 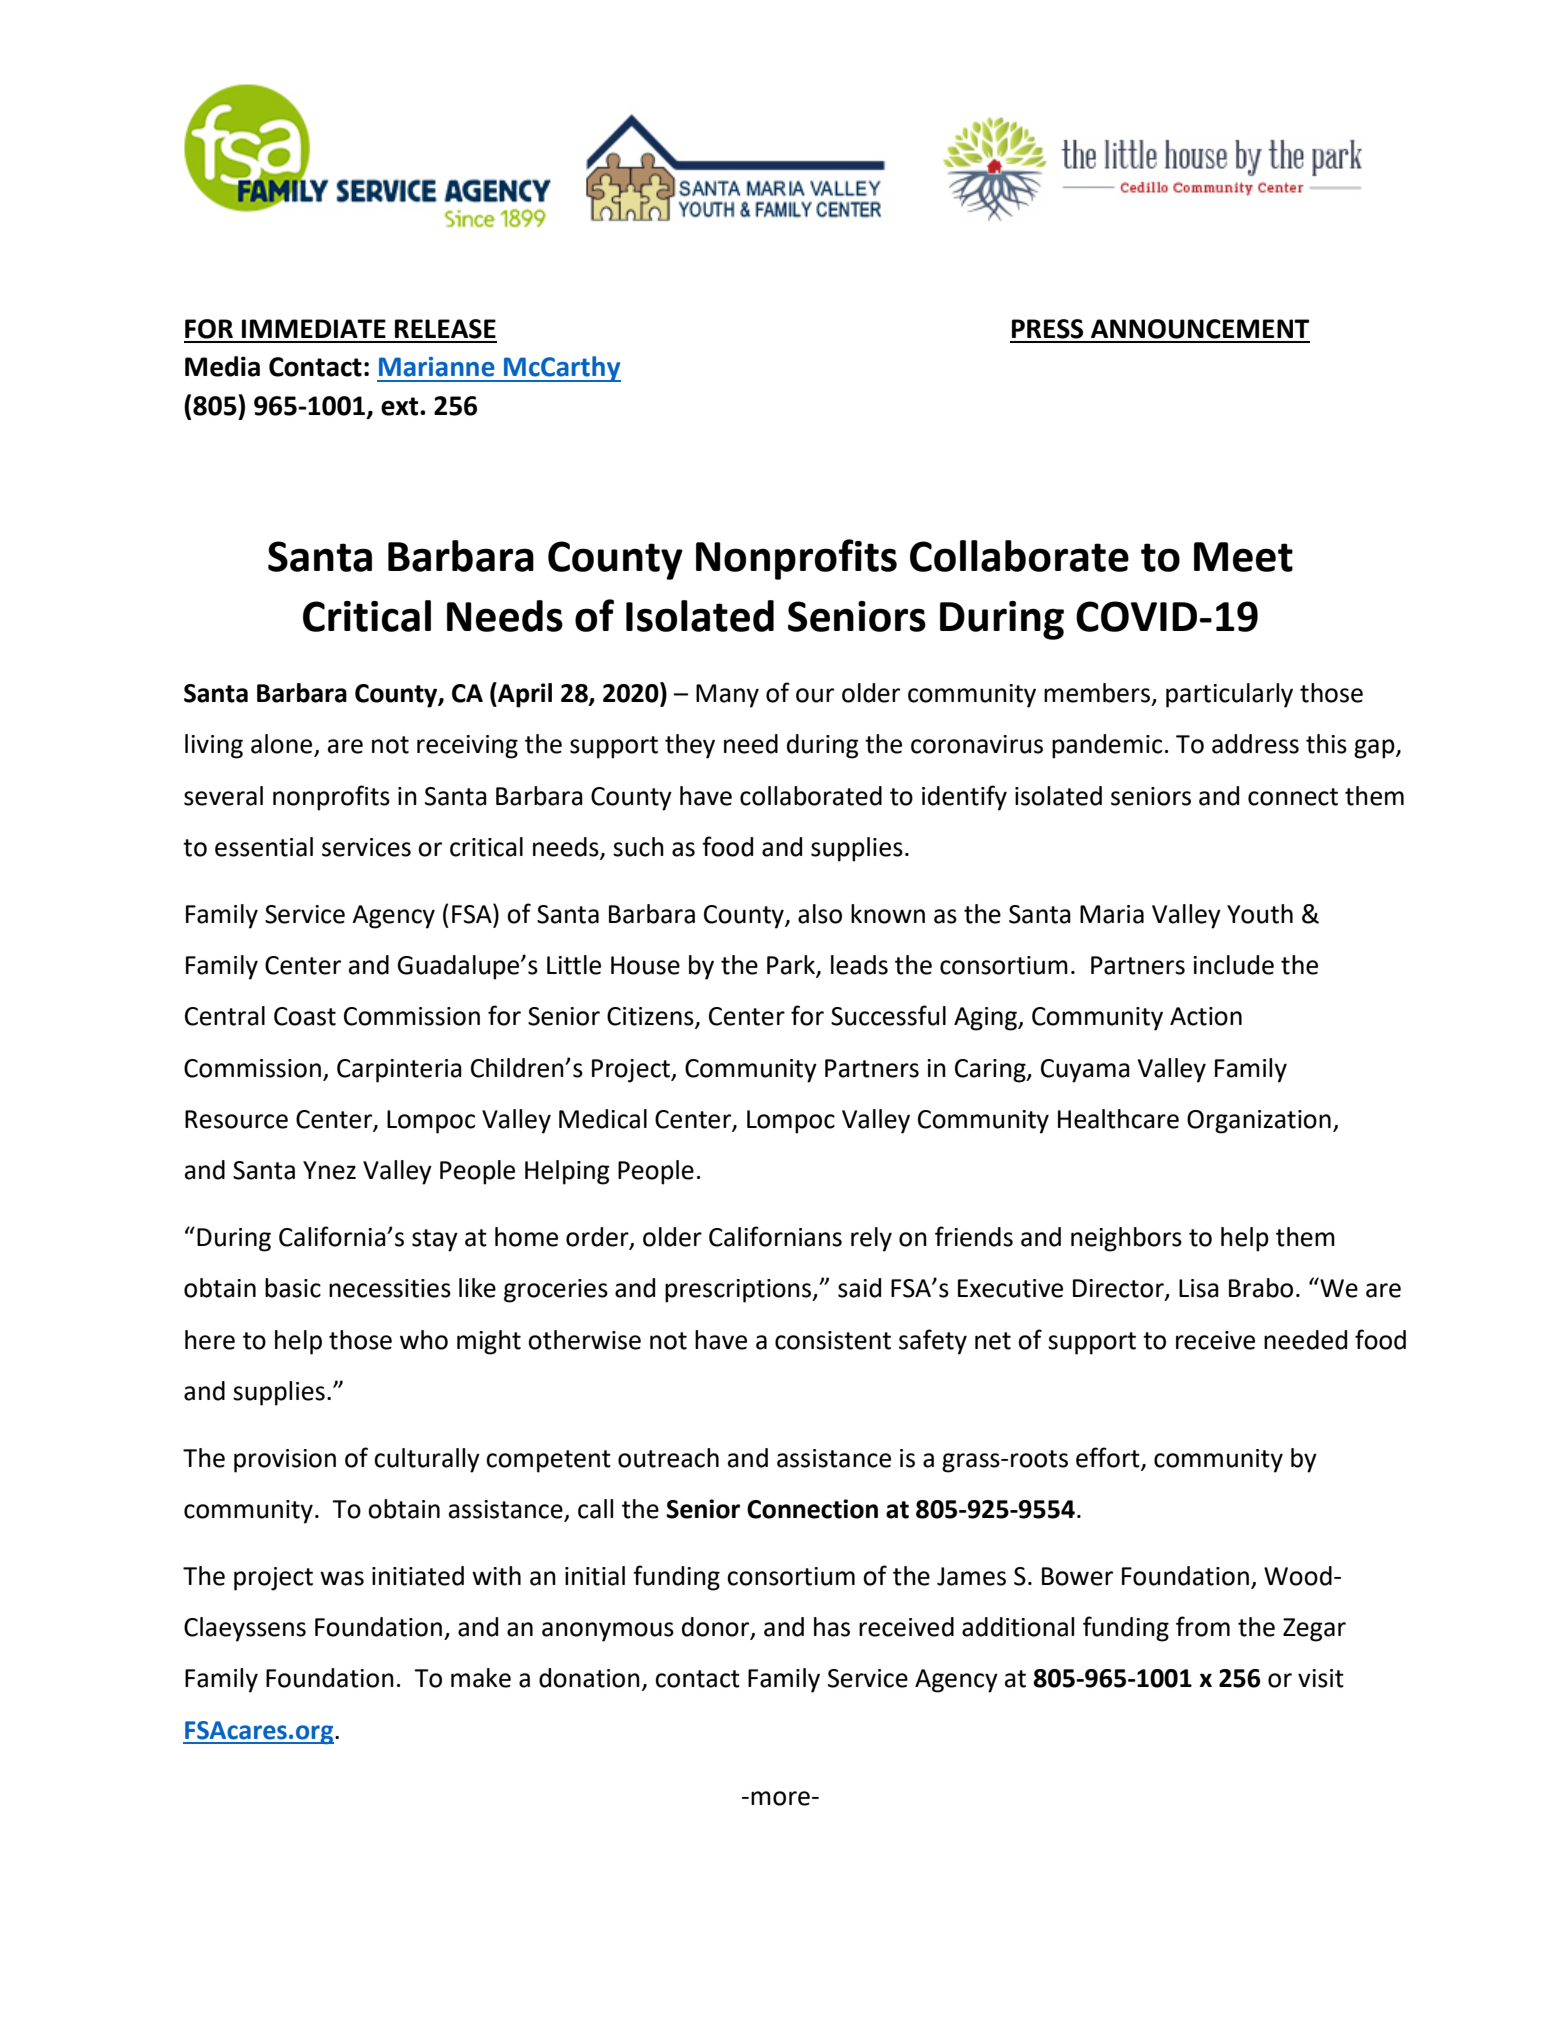 I want to click on Youth, so click(x=1260, y=914).
